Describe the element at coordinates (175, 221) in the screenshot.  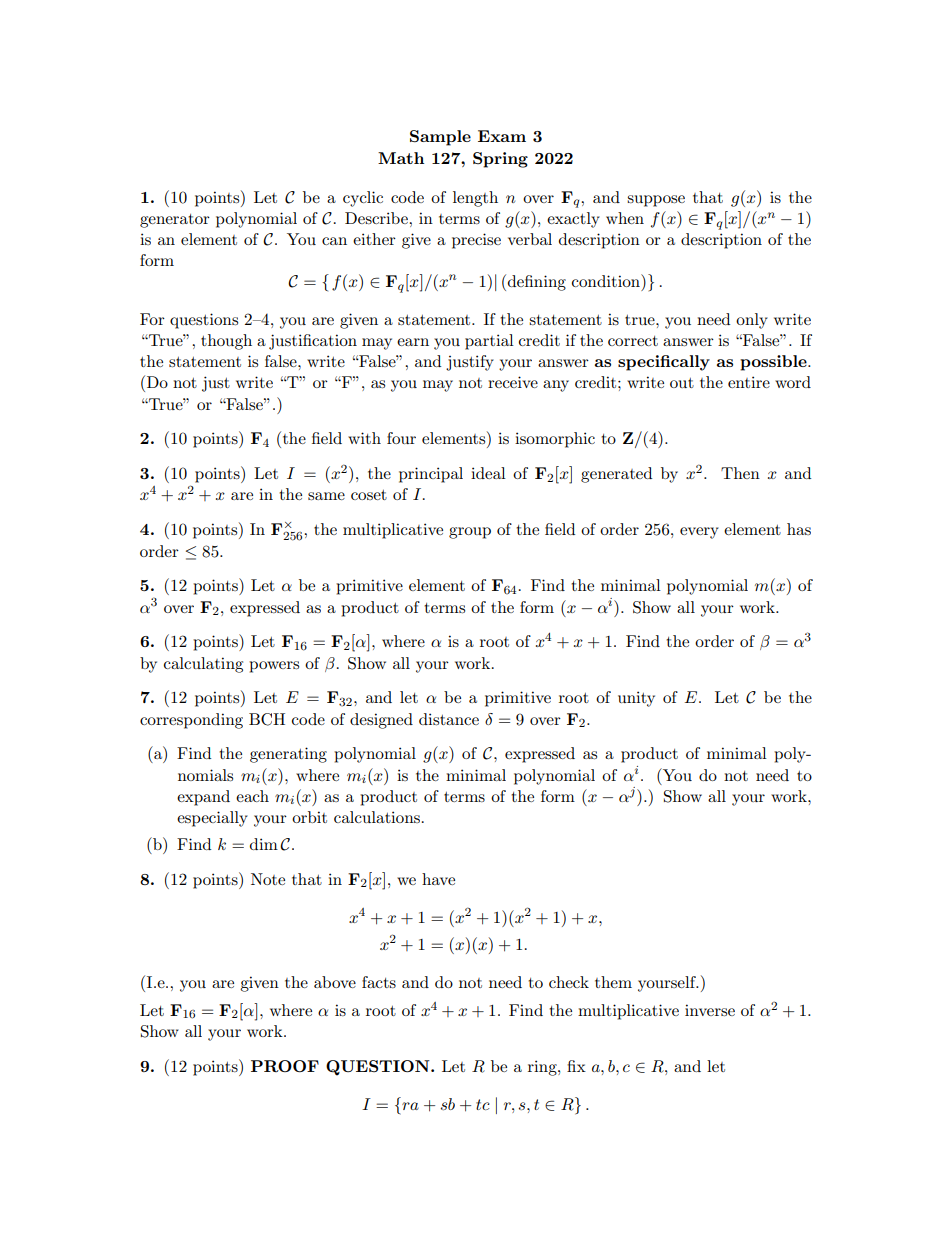
I see `generator` at that location.
